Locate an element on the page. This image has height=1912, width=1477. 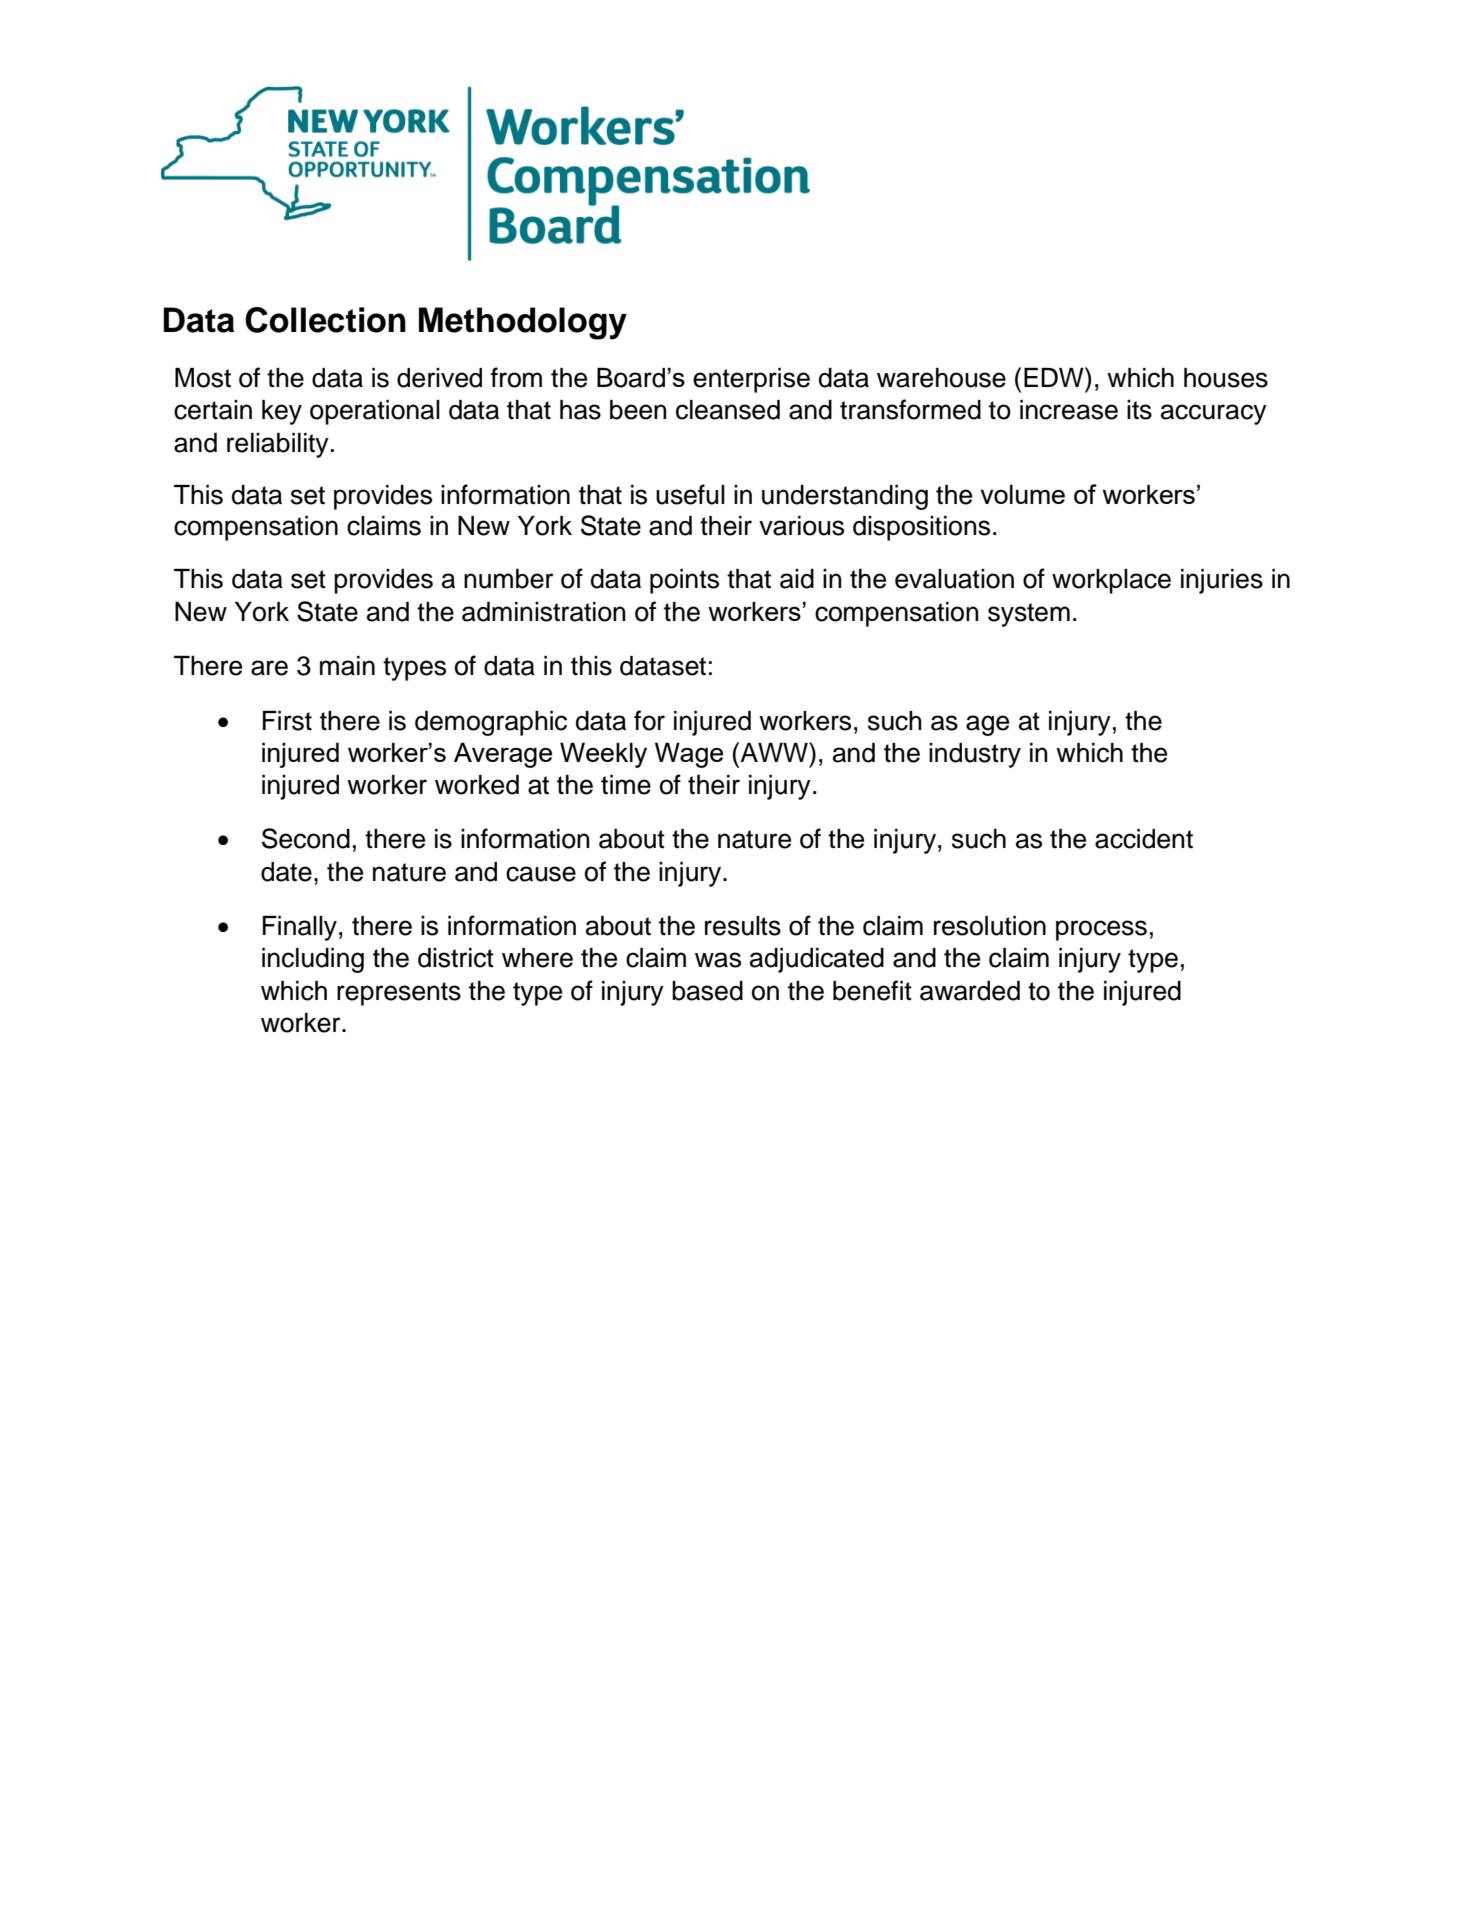
Collection is located at coordinates (325, 320).
